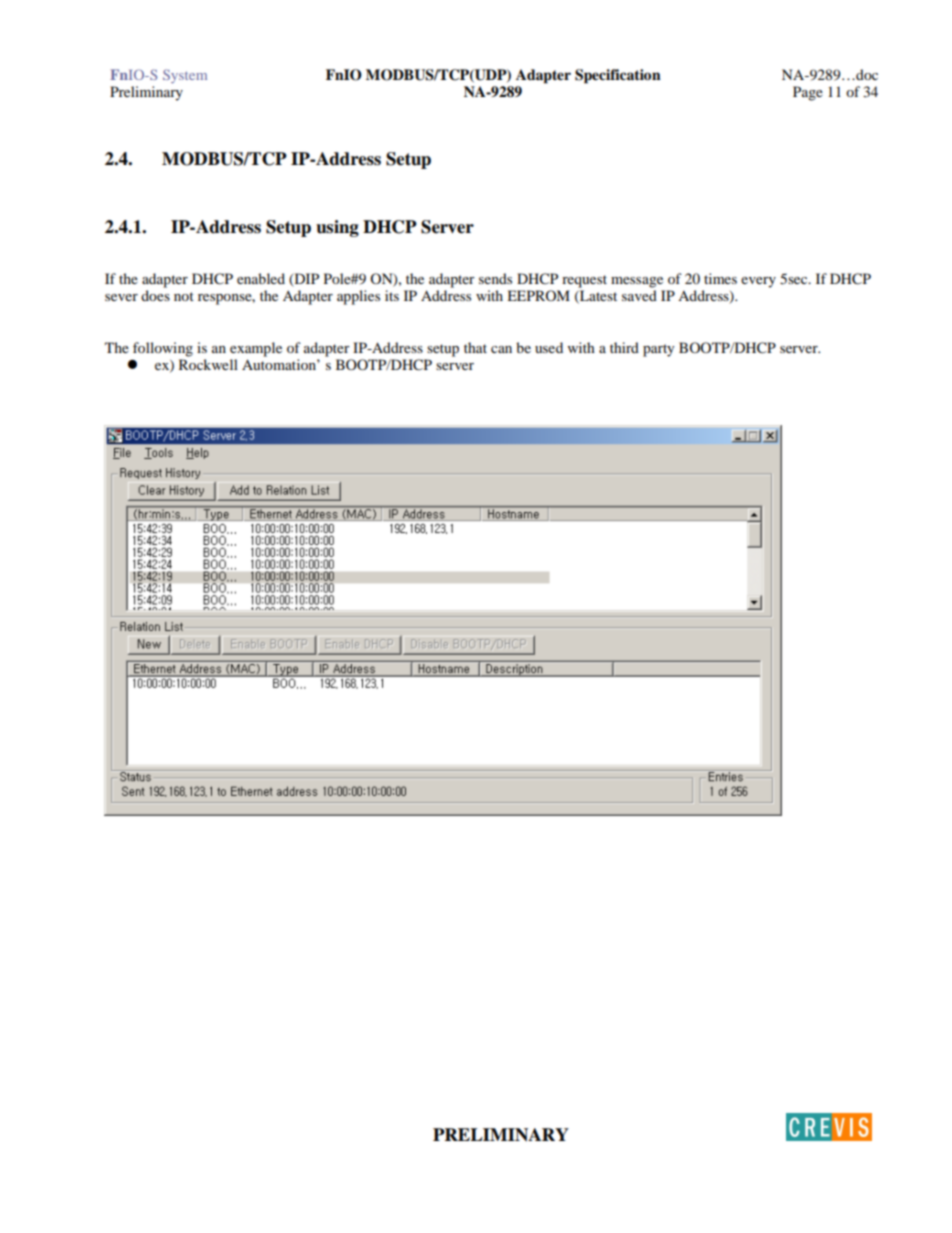 The height and width of the document is (1233, 952). Describe the element at coordinates (208, 364) in the document. I see `Rockwell` at that location.
